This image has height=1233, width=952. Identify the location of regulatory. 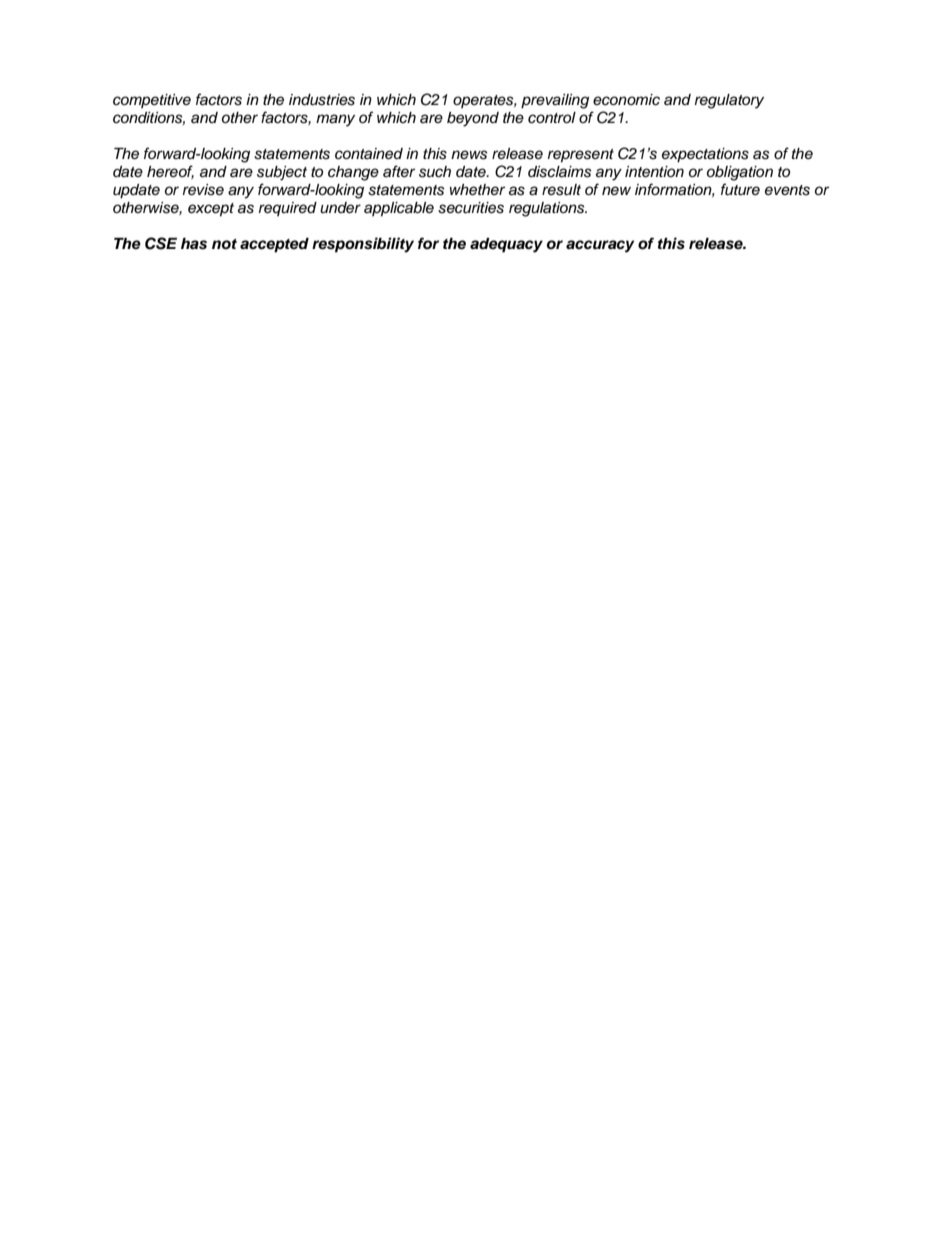
(729, 101).
